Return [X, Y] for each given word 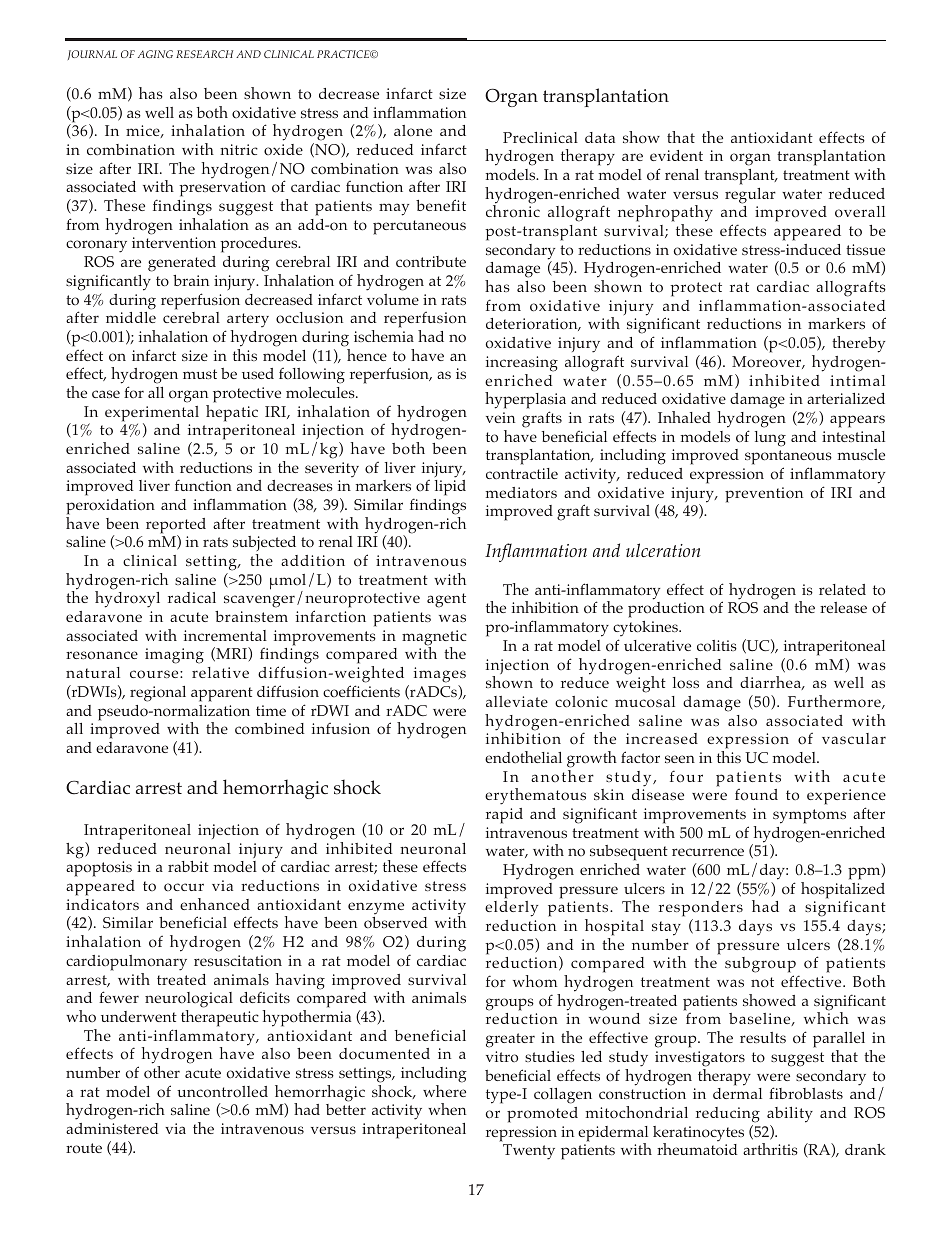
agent [446, 600]
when [447, 1109]
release [843, 607]
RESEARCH [204, 54]
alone [413, 131]
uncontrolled [222, 1091]
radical [192, 597]
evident [676, 155]
